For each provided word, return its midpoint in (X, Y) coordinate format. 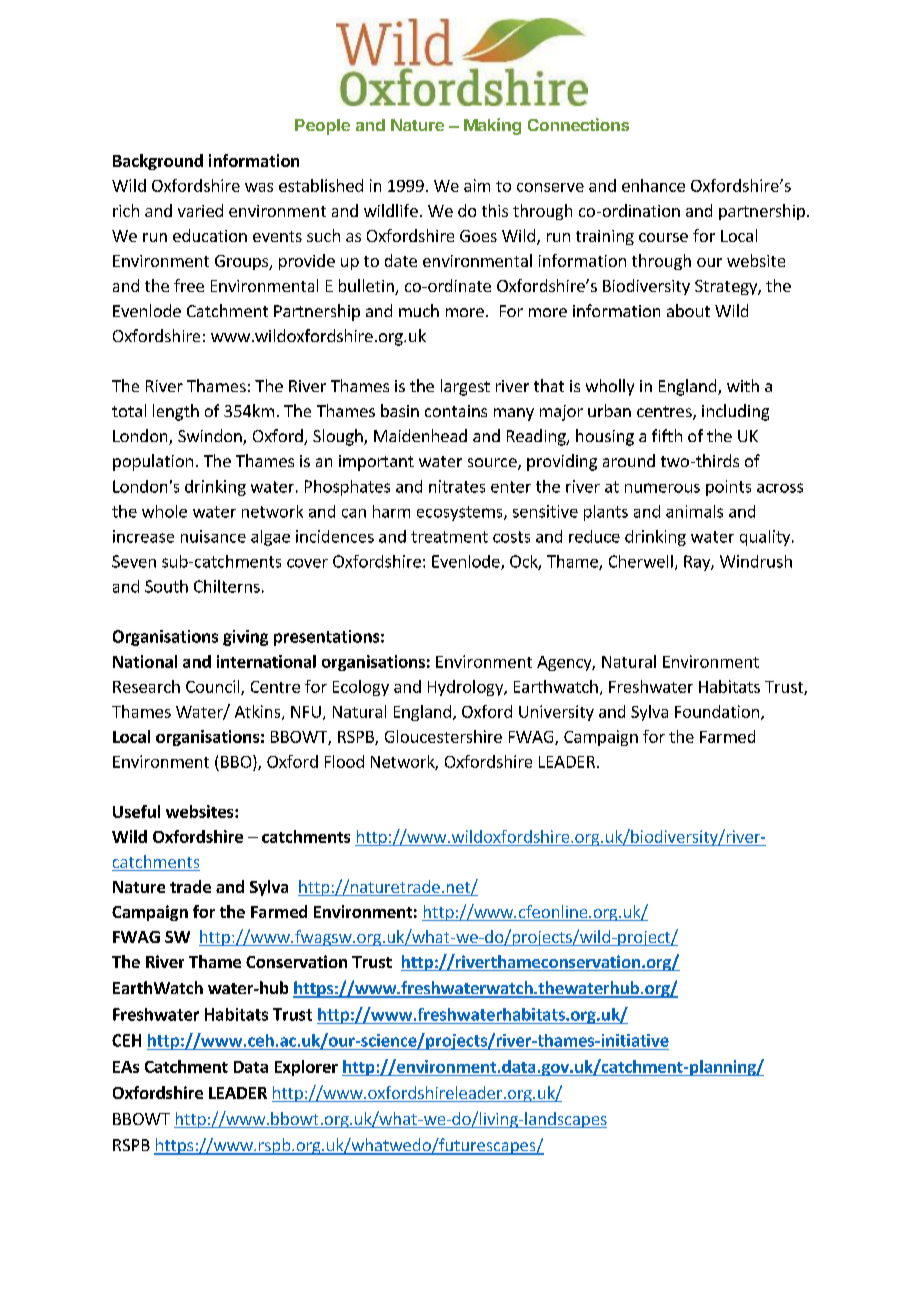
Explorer (306, 1068)
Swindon (211, 437)
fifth (667, 435)
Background (158, 162)
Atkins (259, 712)
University (556, 713)
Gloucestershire (443, 736)
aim (477, 185)
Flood (344, 761)
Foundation (717, 711)
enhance (653, 185)
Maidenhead (420, 435)
